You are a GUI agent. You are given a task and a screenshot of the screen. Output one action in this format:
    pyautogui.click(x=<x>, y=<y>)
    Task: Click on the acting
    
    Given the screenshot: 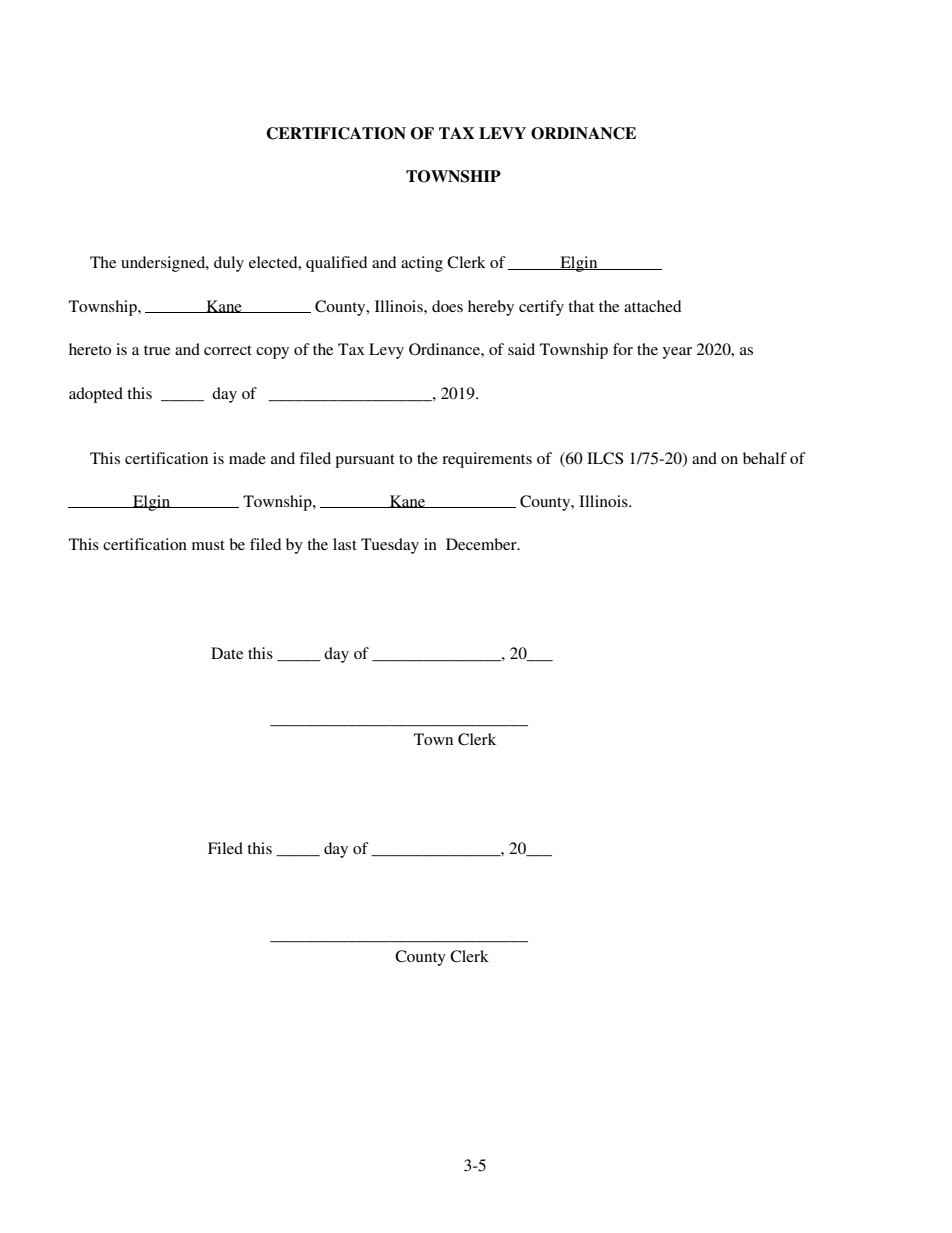 What is the action you would take?
    pyautogui.click(x=422, y=264)
